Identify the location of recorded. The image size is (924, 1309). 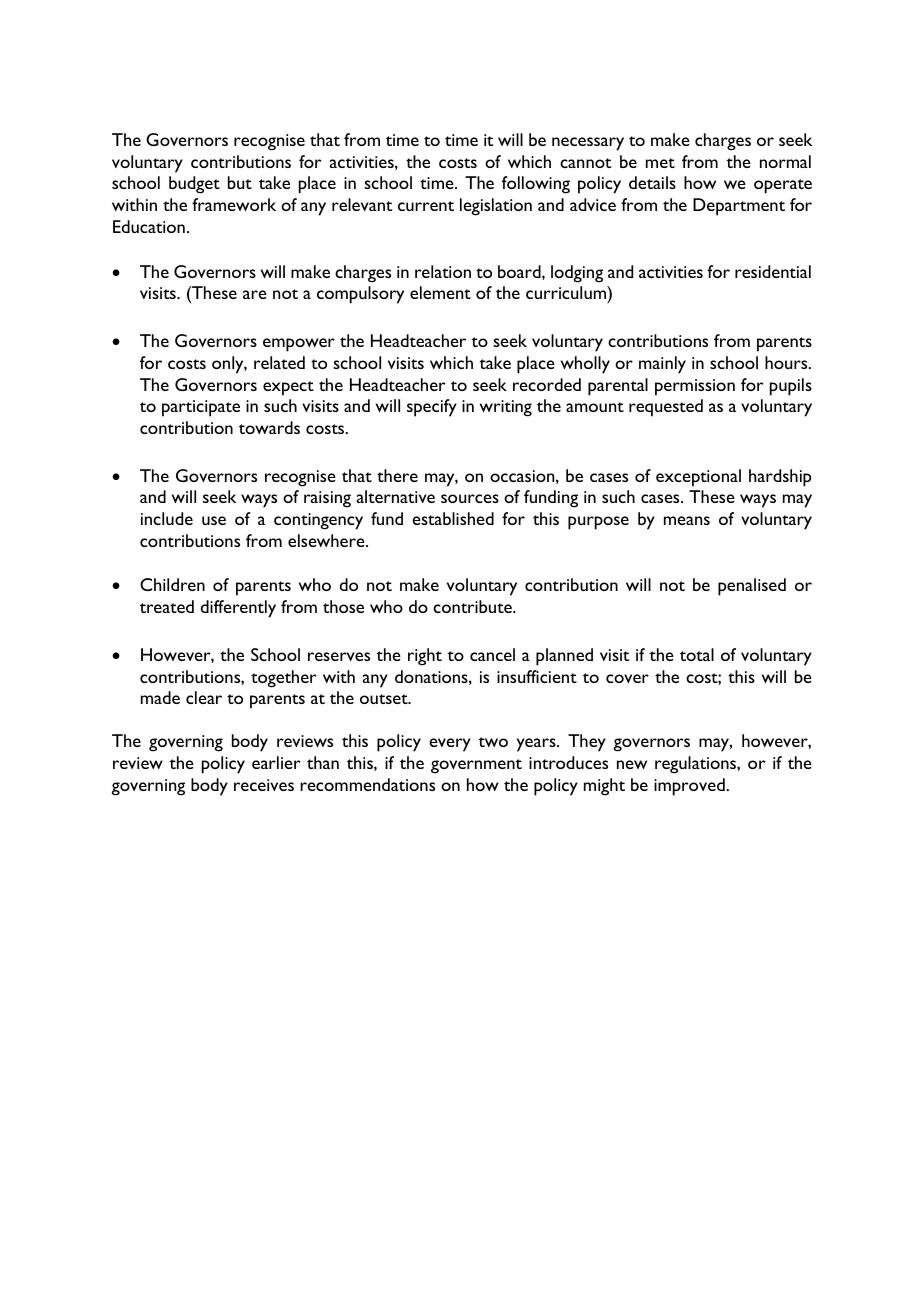
(547, 384).
